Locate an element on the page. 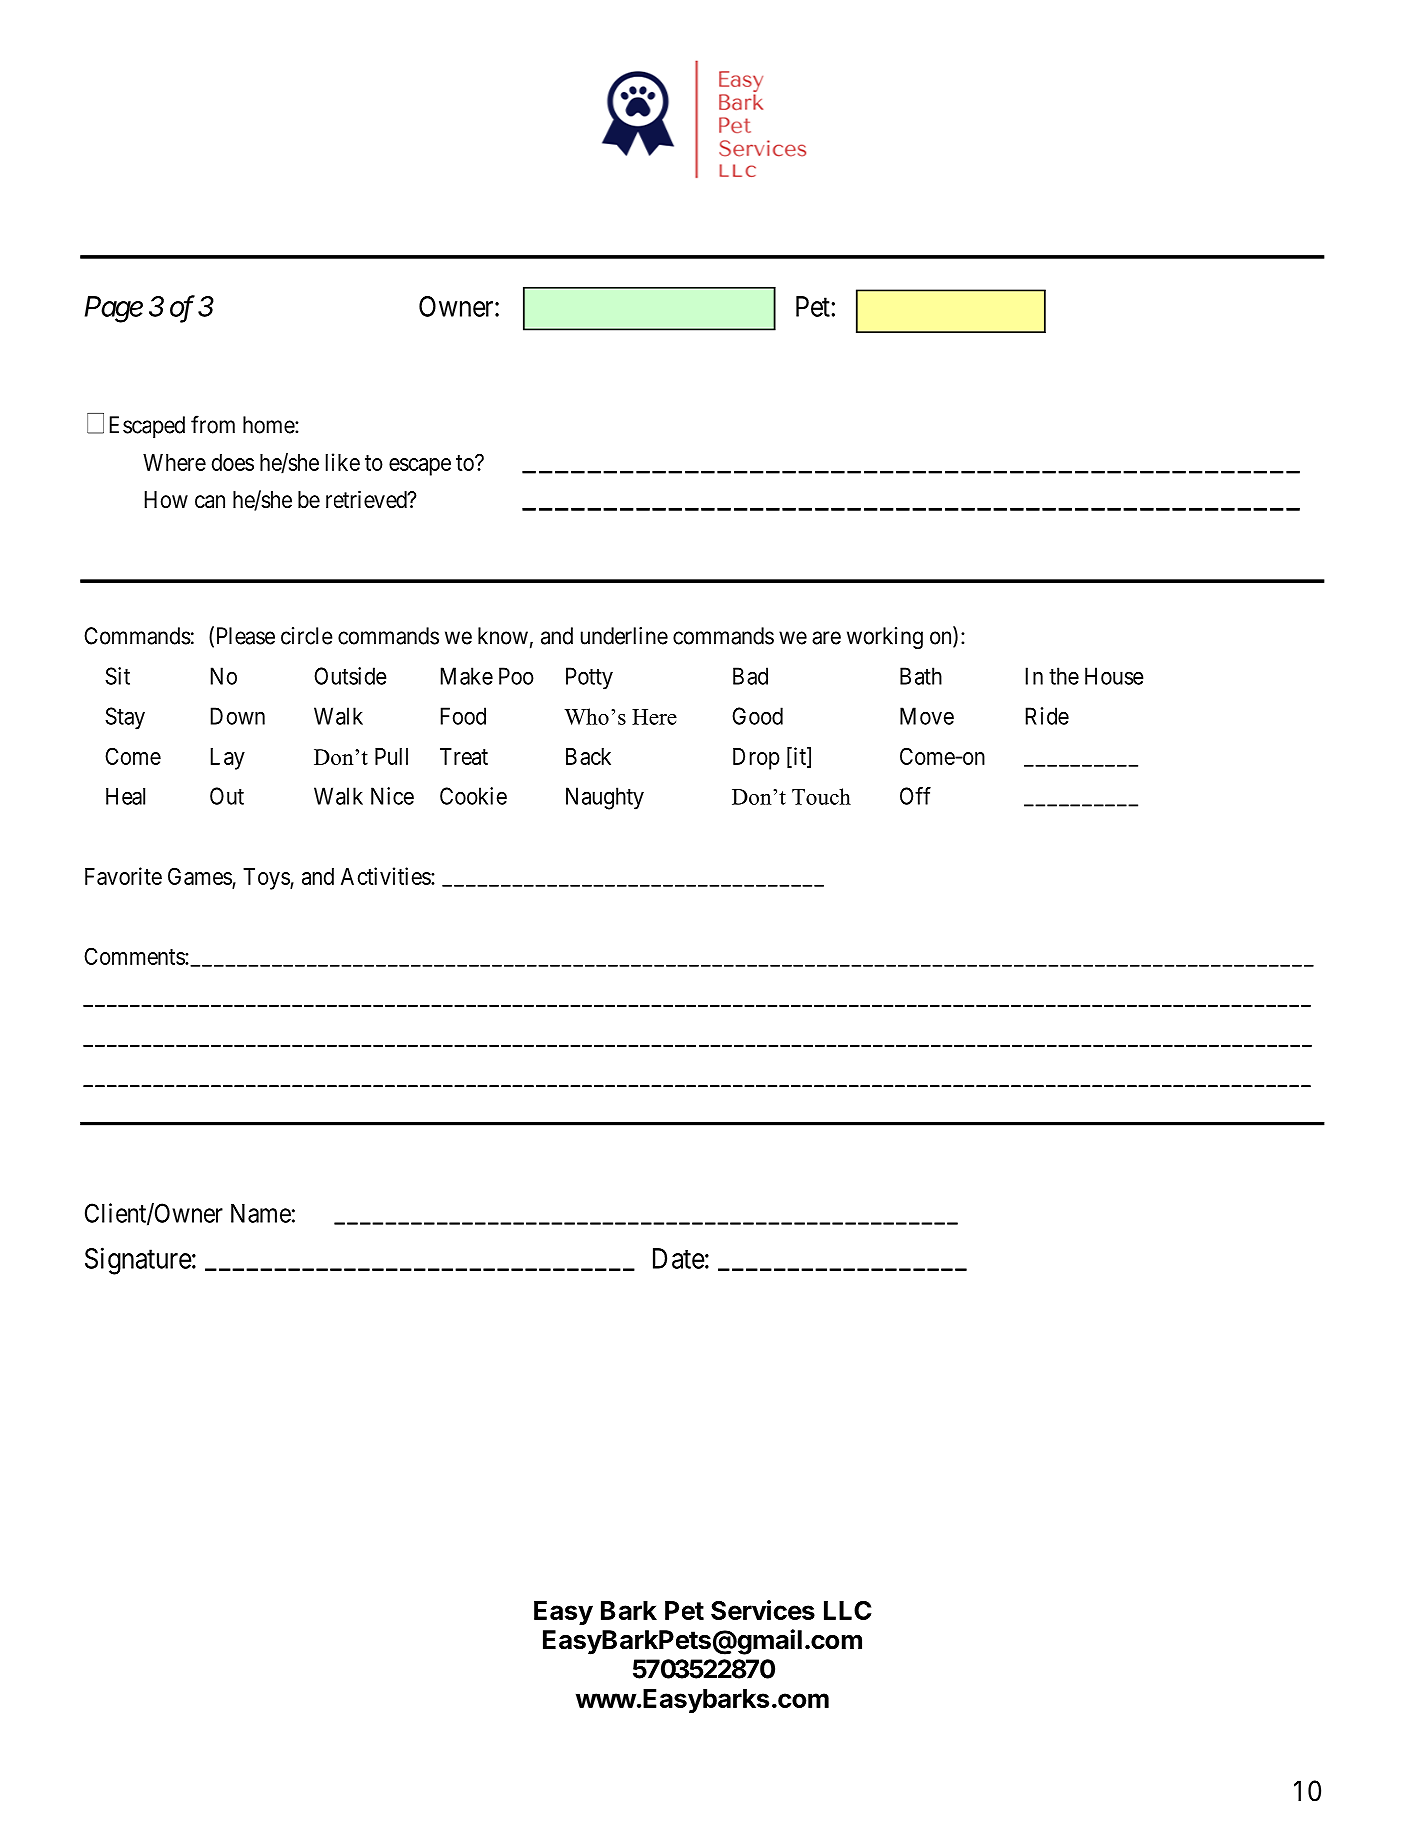  working is located at coordinates (885, 638).
